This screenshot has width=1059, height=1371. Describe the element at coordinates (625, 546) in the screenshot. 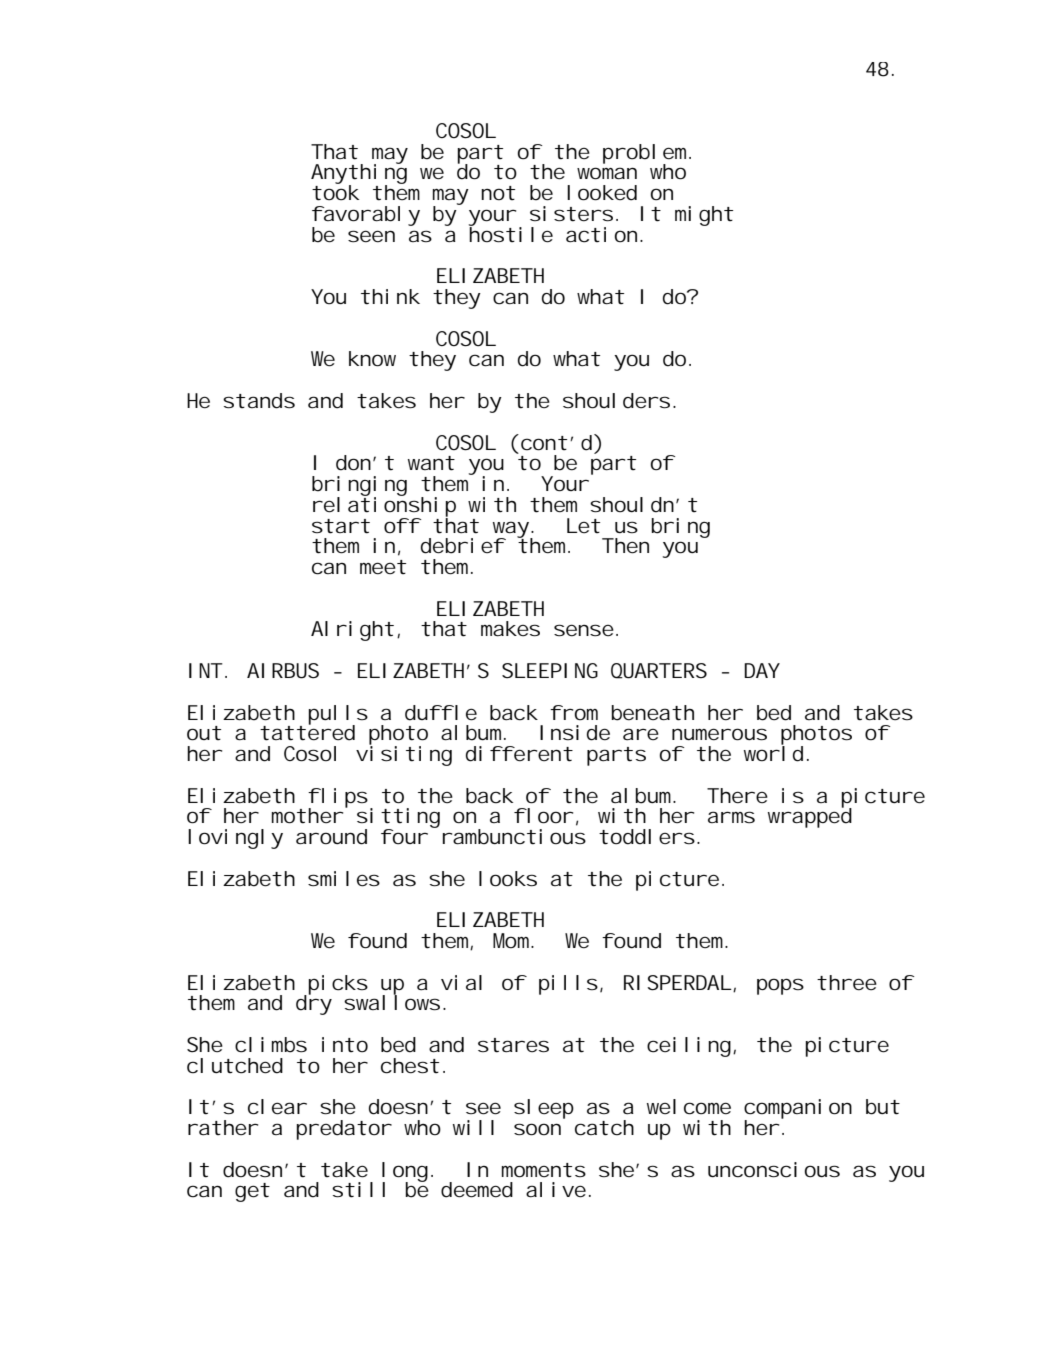

I see `Then` at that location.
